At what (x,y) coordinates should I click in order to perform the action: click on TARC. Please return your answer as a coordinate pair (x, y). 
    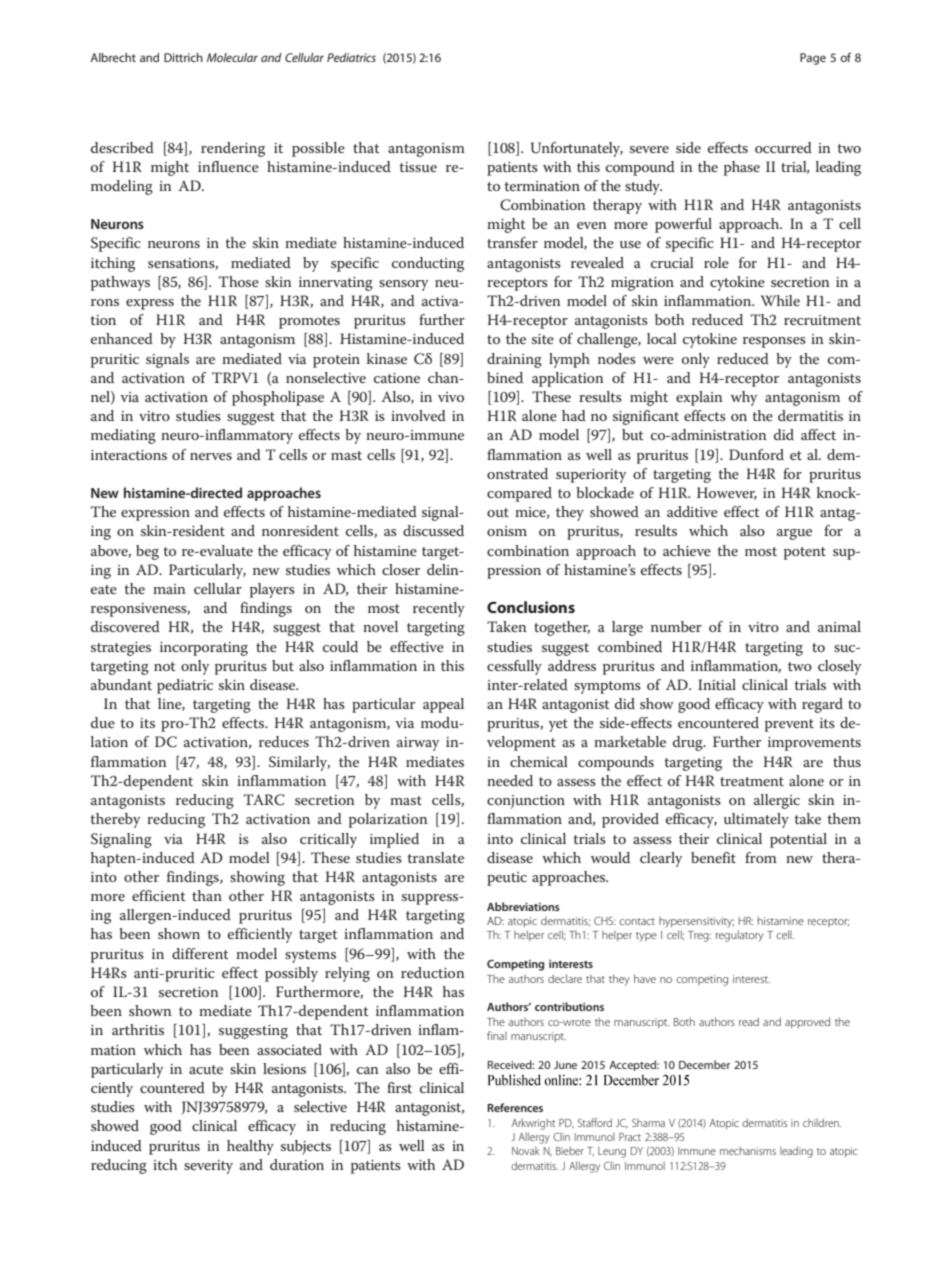
    Looking at the image, I should click on (264, 800).
